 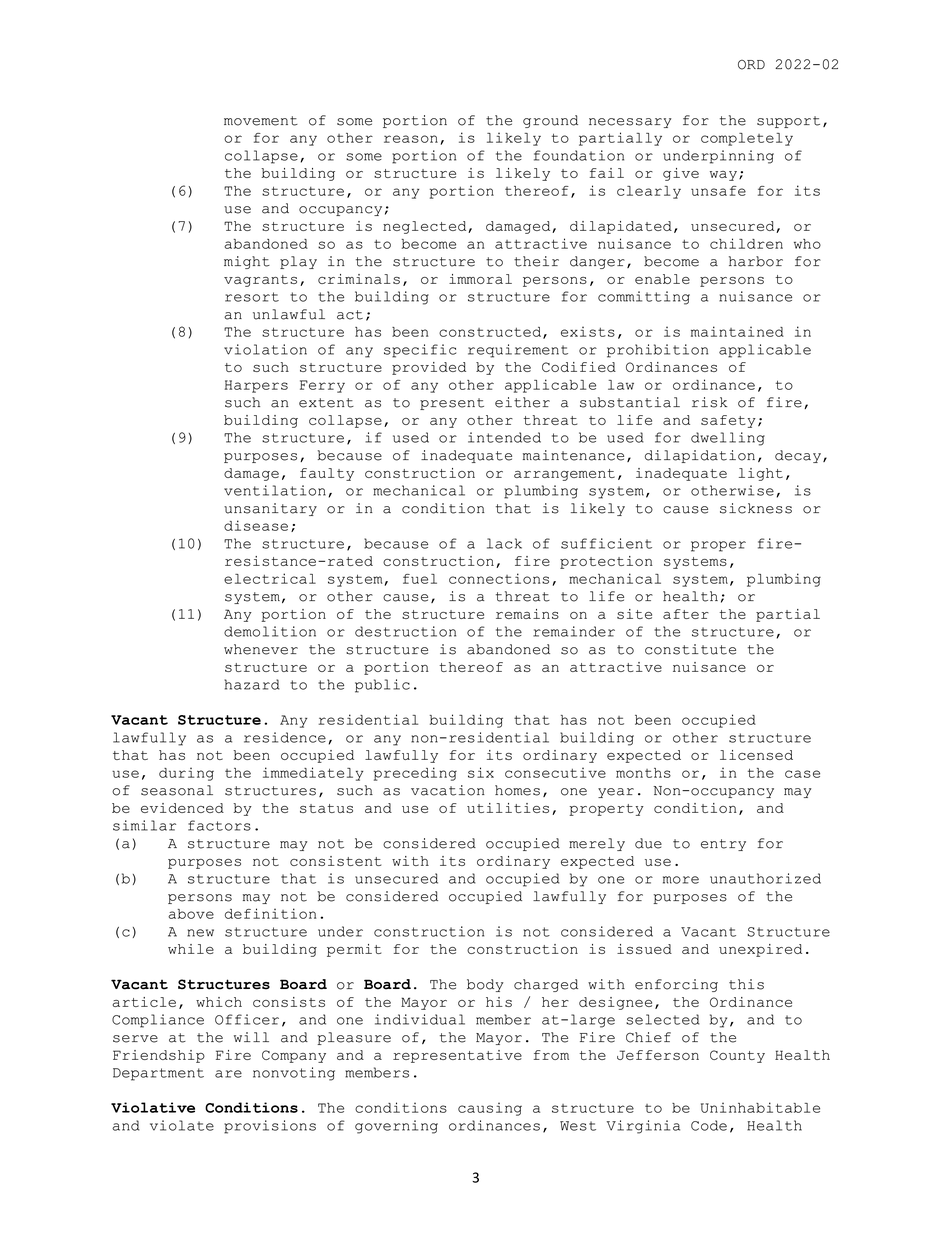 What do you see at coordinates (270, 631) in the page?
I see `demolition` at bounding box center [270, 631].
